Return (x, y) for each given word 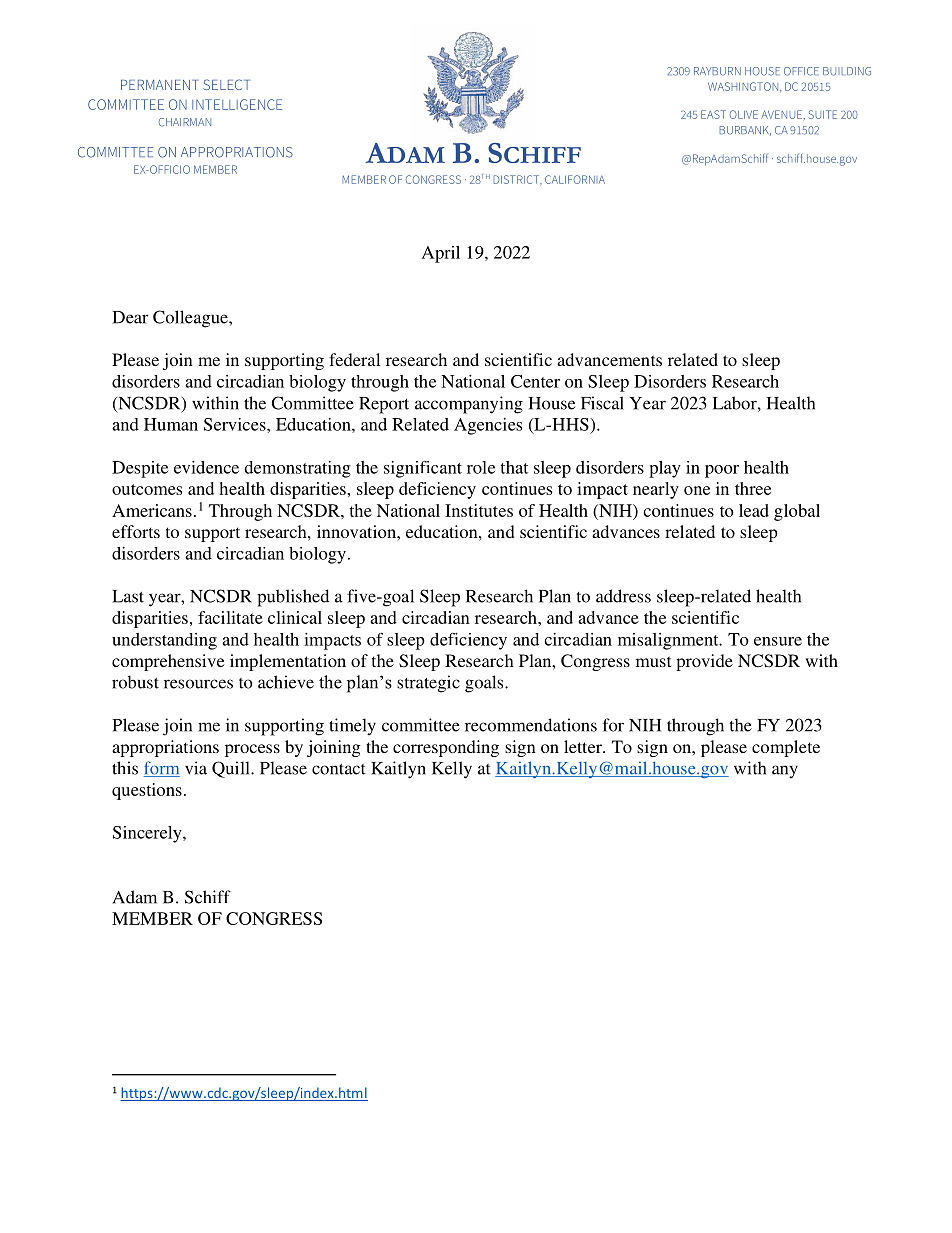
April (441, 254)
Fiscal (602, 403)
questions (147, 791)
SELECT (226, 84)
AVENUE (781, 114)
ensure (778, 641)
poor (722, 471)
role (481, 467)
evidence (206, 467)
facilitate (230, 617)
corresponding (446, 748)
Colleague (191, 319)
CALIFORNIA (575, 179)
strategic (428, 684)
